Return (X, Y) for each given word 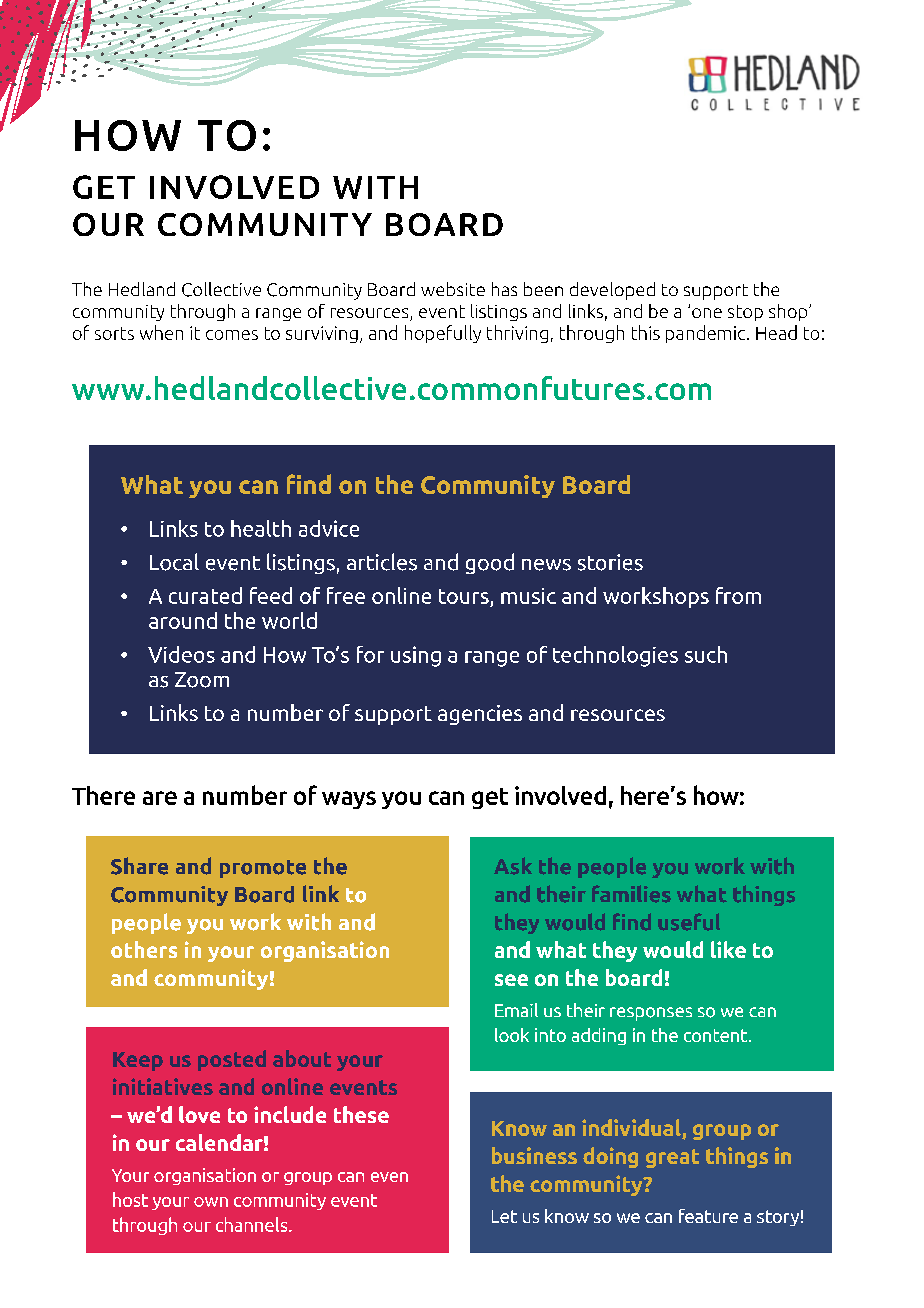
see (511, 980)
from (738, 595)
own (211, 1202)
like (728, 949)
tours (465, 598)
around (183, 620)
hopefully (443, 334)
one (707, 313)
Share (139, 866)
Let (504, 1216)
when (161, 332)
